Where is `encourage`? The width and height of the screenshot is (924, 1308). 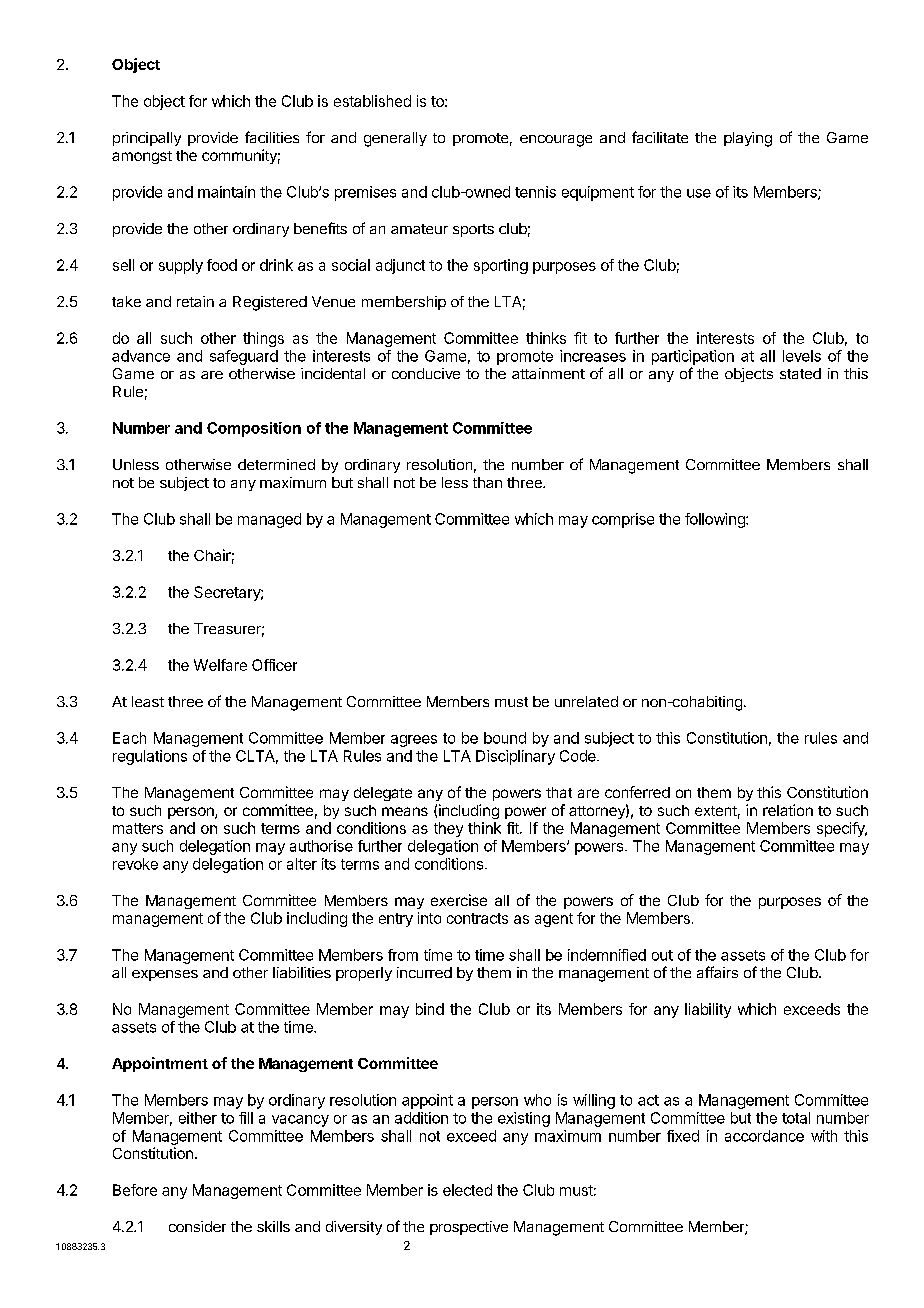
encourage is located at coordinates (556, 141).
